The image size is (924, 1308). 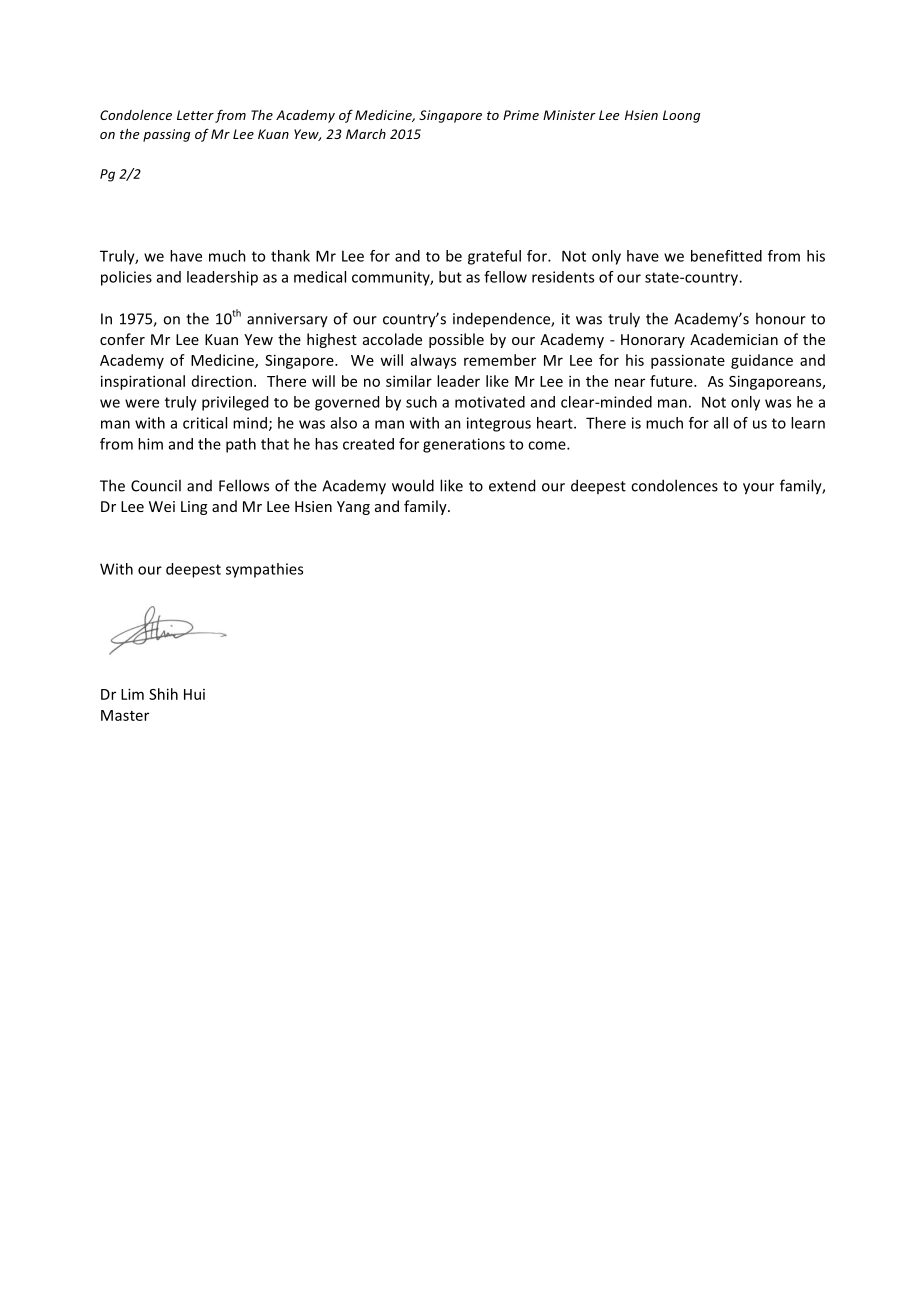 What do you see at coordinates (456, 340) in the image?
I see `possible` at bounding box center [456, 340].
